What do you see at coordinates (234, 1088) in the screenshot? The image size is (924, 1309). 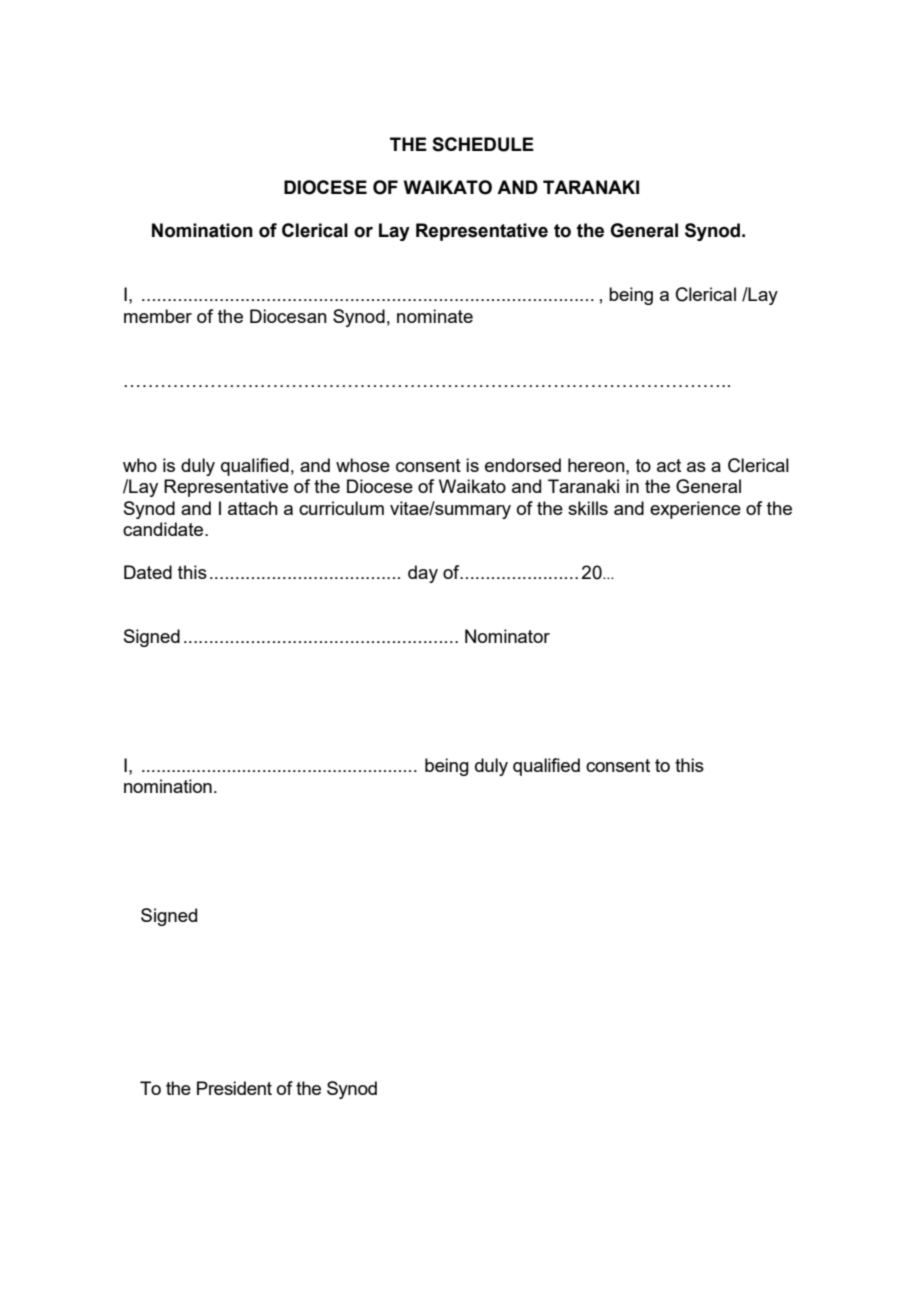 I see `President` at bounding box center [234, 1088].
